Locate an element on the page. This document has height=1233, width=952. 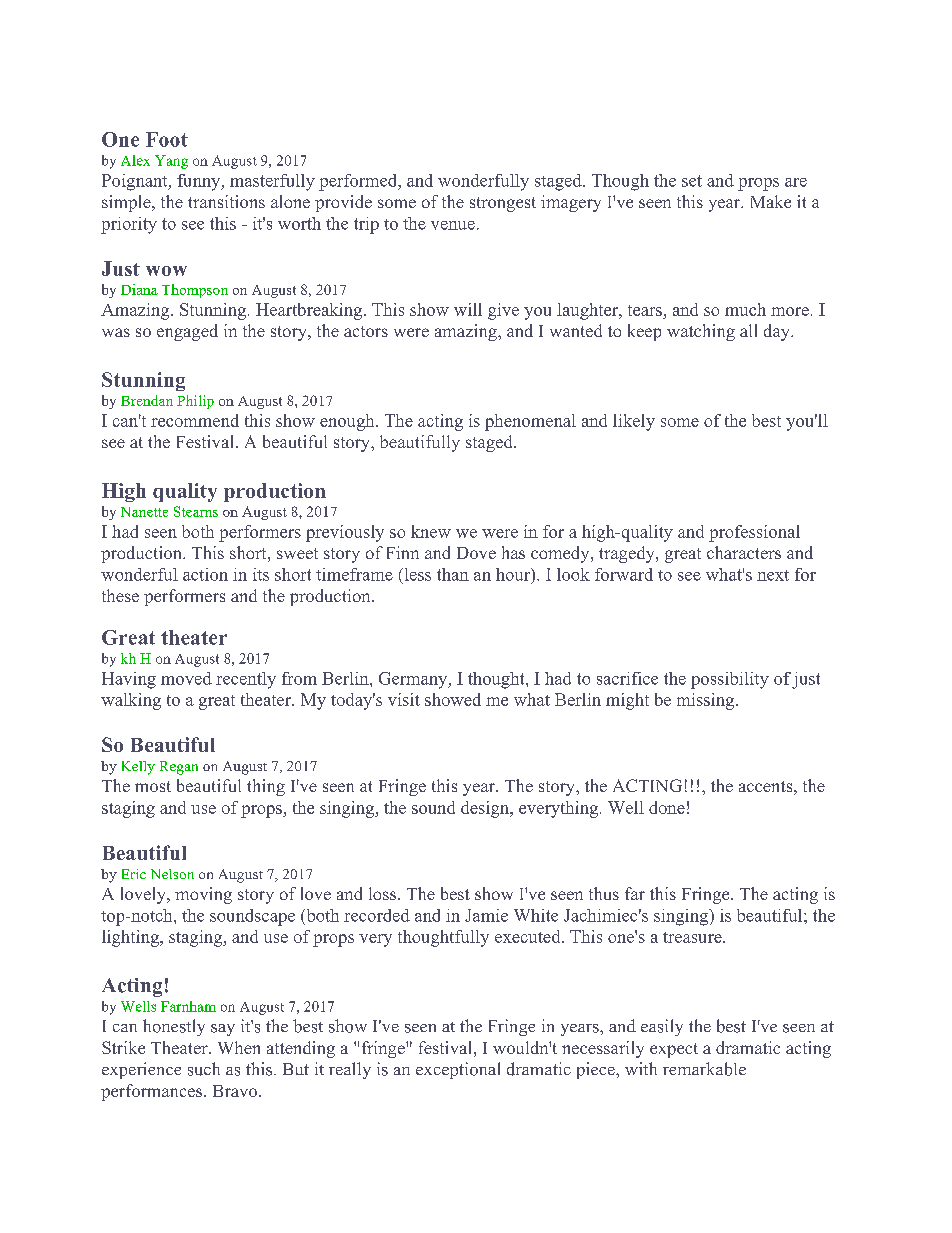
next is located at coordinates (773, 575).
